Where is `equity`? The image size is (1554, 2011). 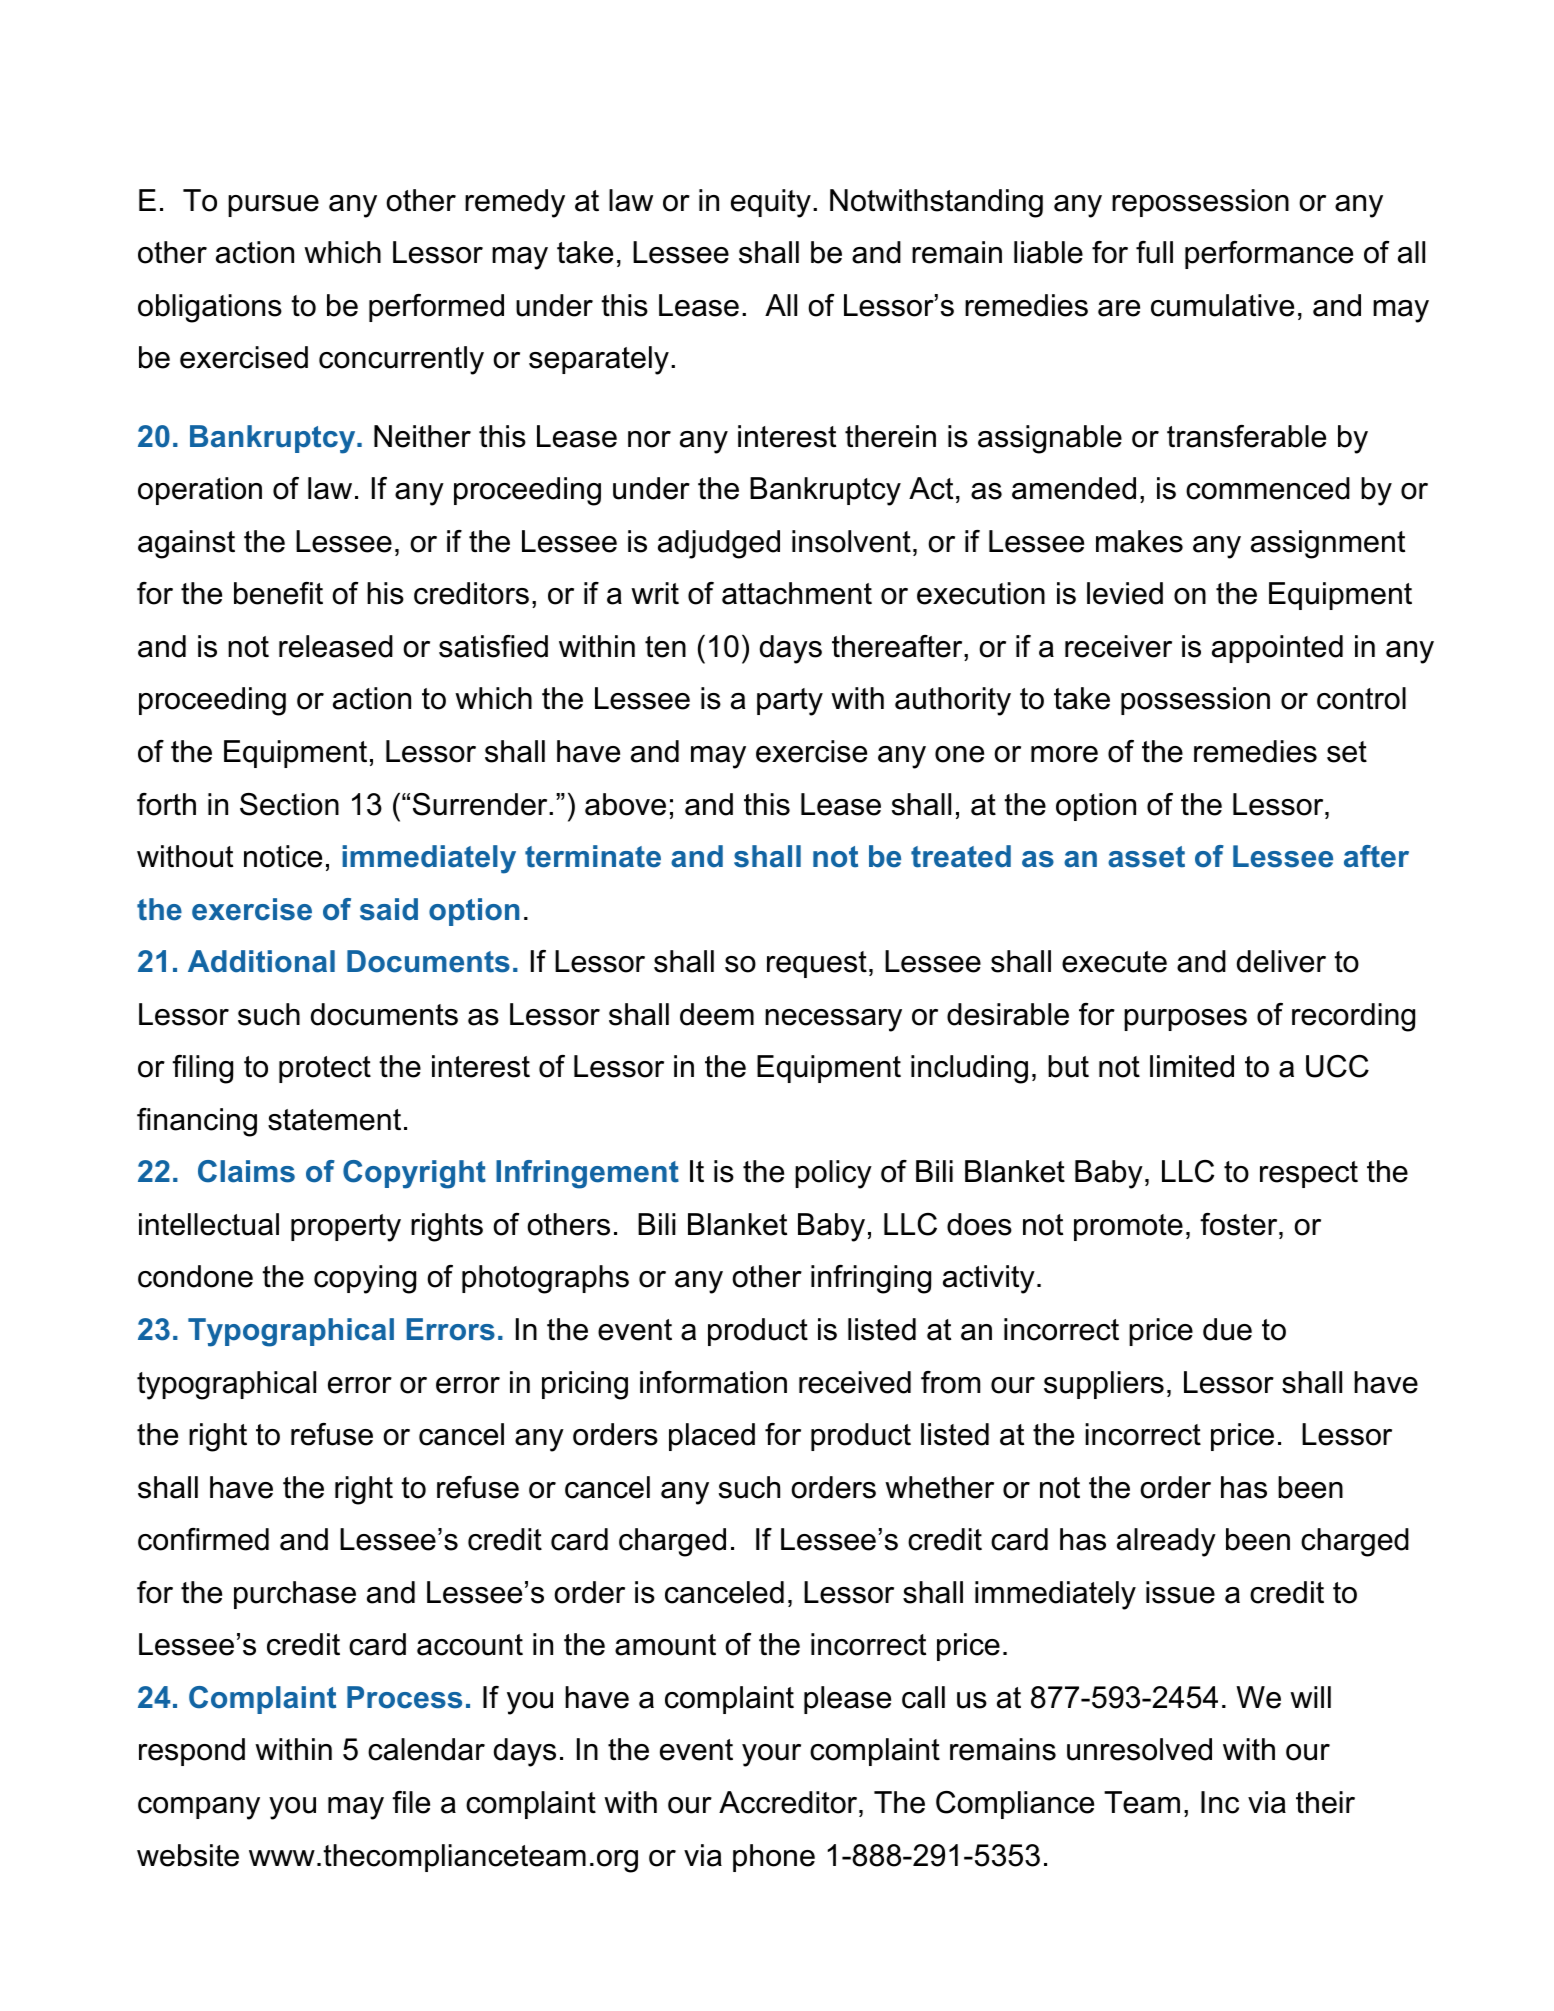
equity is located at coordinates (771, 203).
